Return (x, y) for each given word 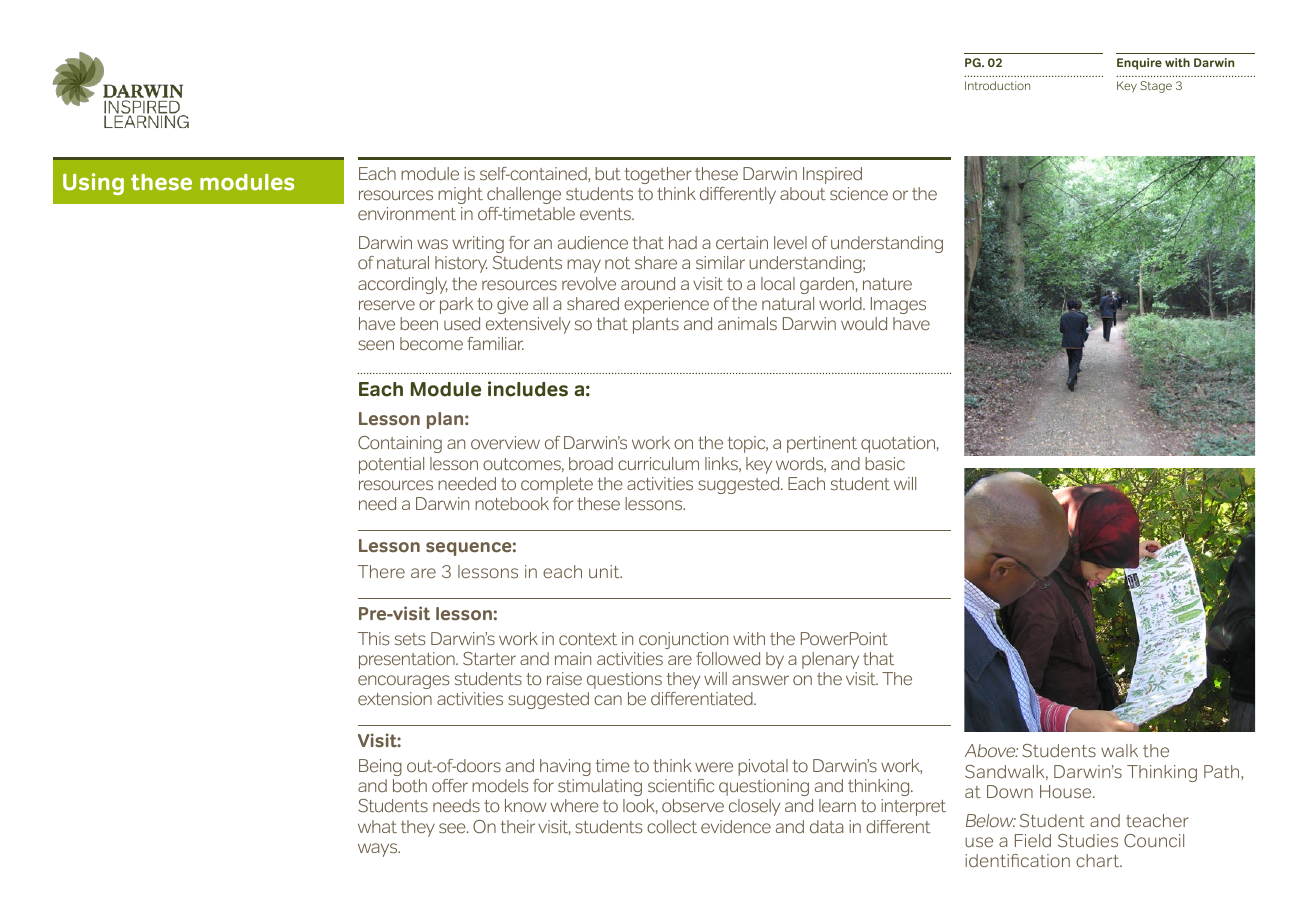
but (608, 173)
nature (887, 284)
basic (885, 464)
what (377, 826)
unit (605, 572)
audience (593, 243)
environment (407, 214)
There (381, 572)
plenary (830, 660)
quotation (898, 444)
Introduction (997, 85)
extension (395, 699)
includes (528, 389)
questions (624, 680)
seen (376, 345)
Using (93, 184)
